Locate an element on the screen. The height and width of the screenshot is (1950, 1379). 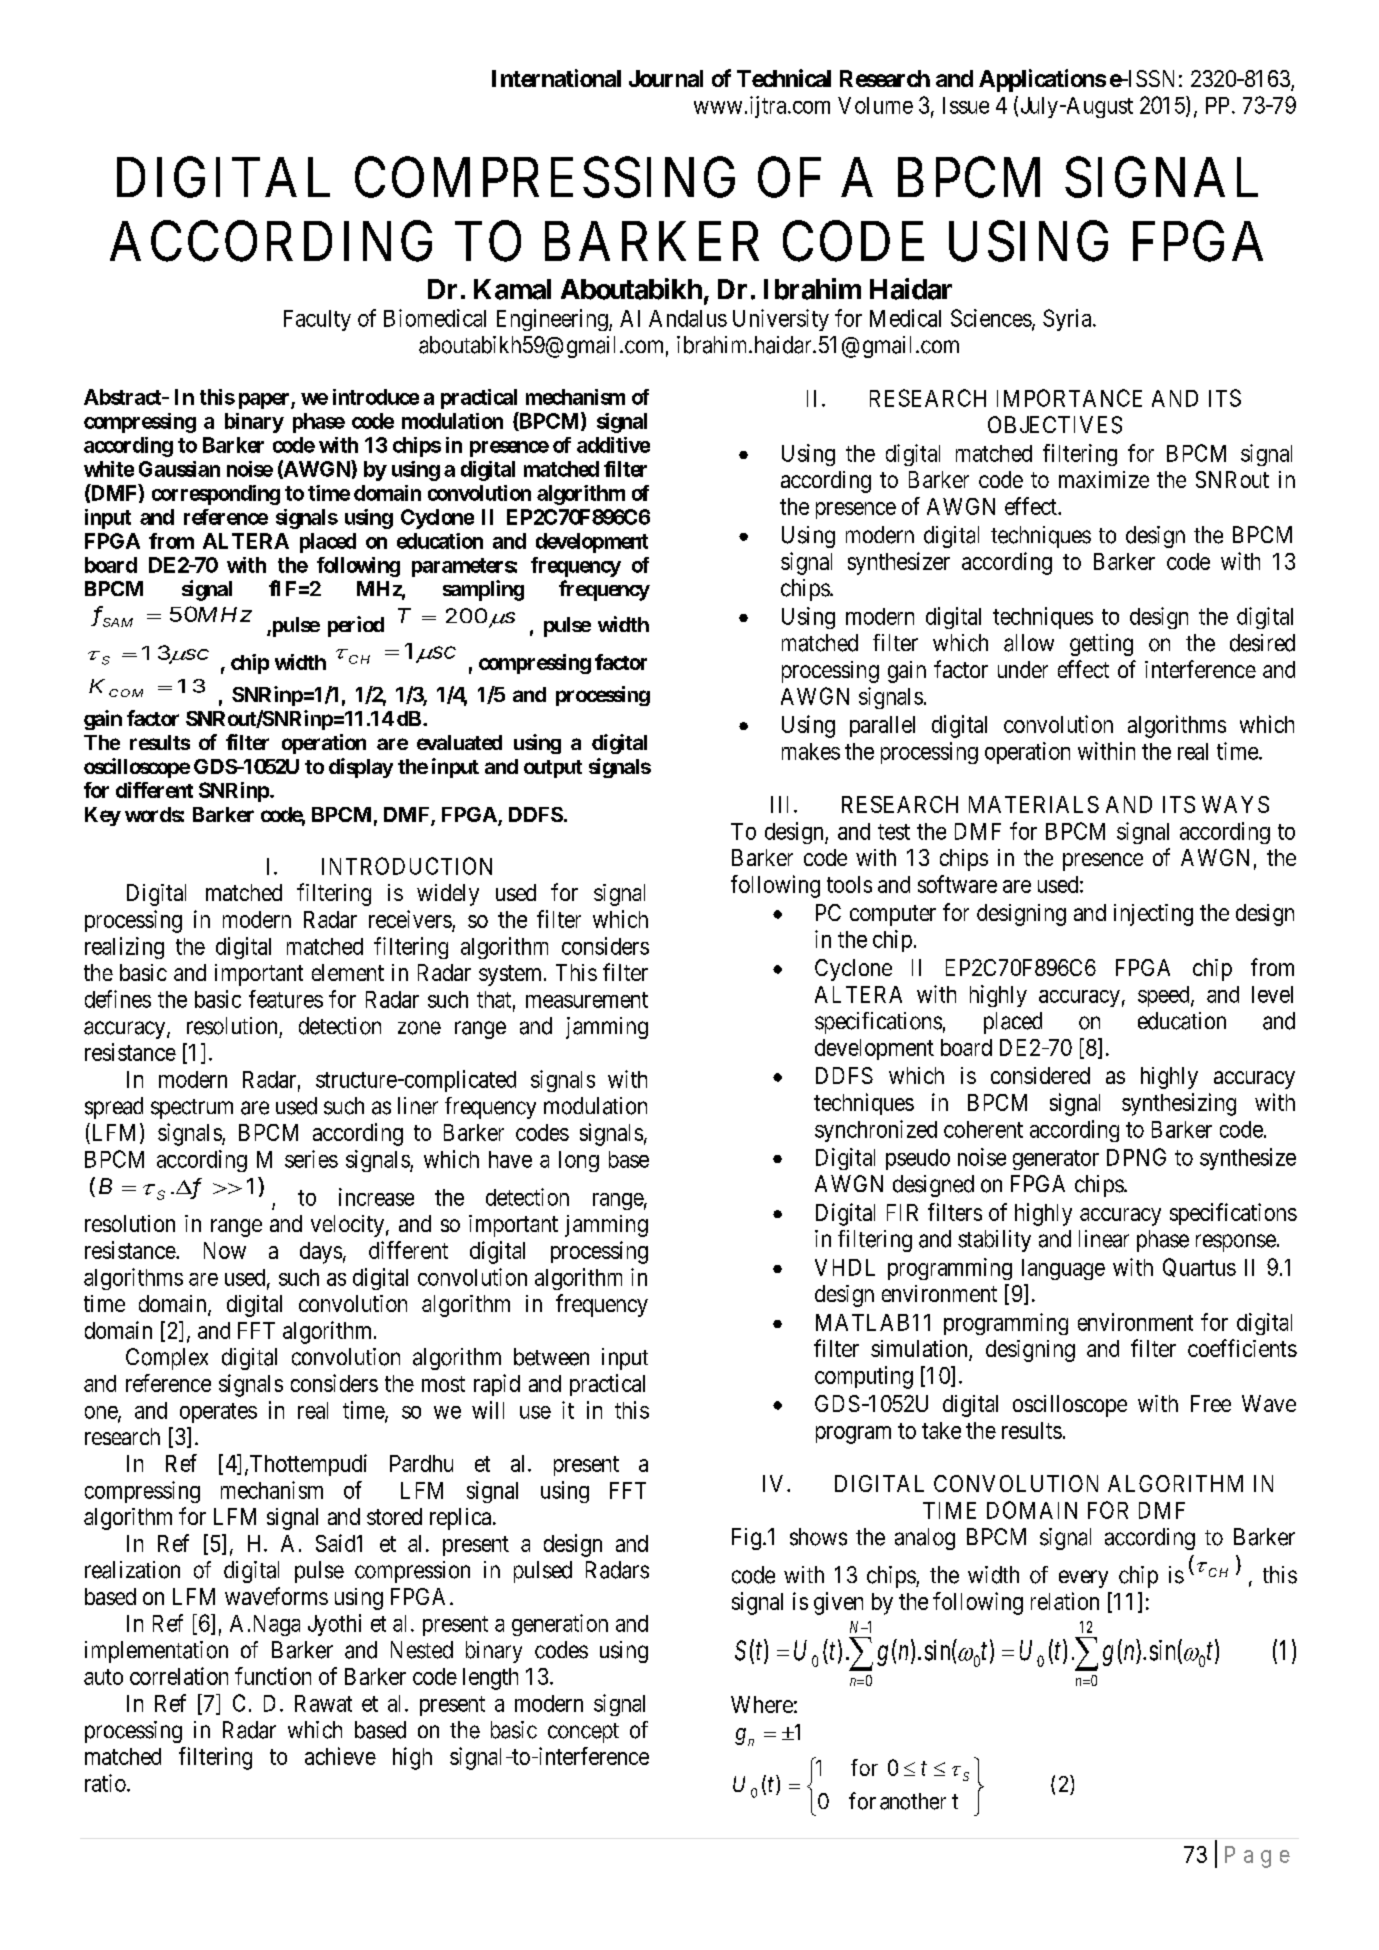
achieve is located at coordinates (340, 1756).
